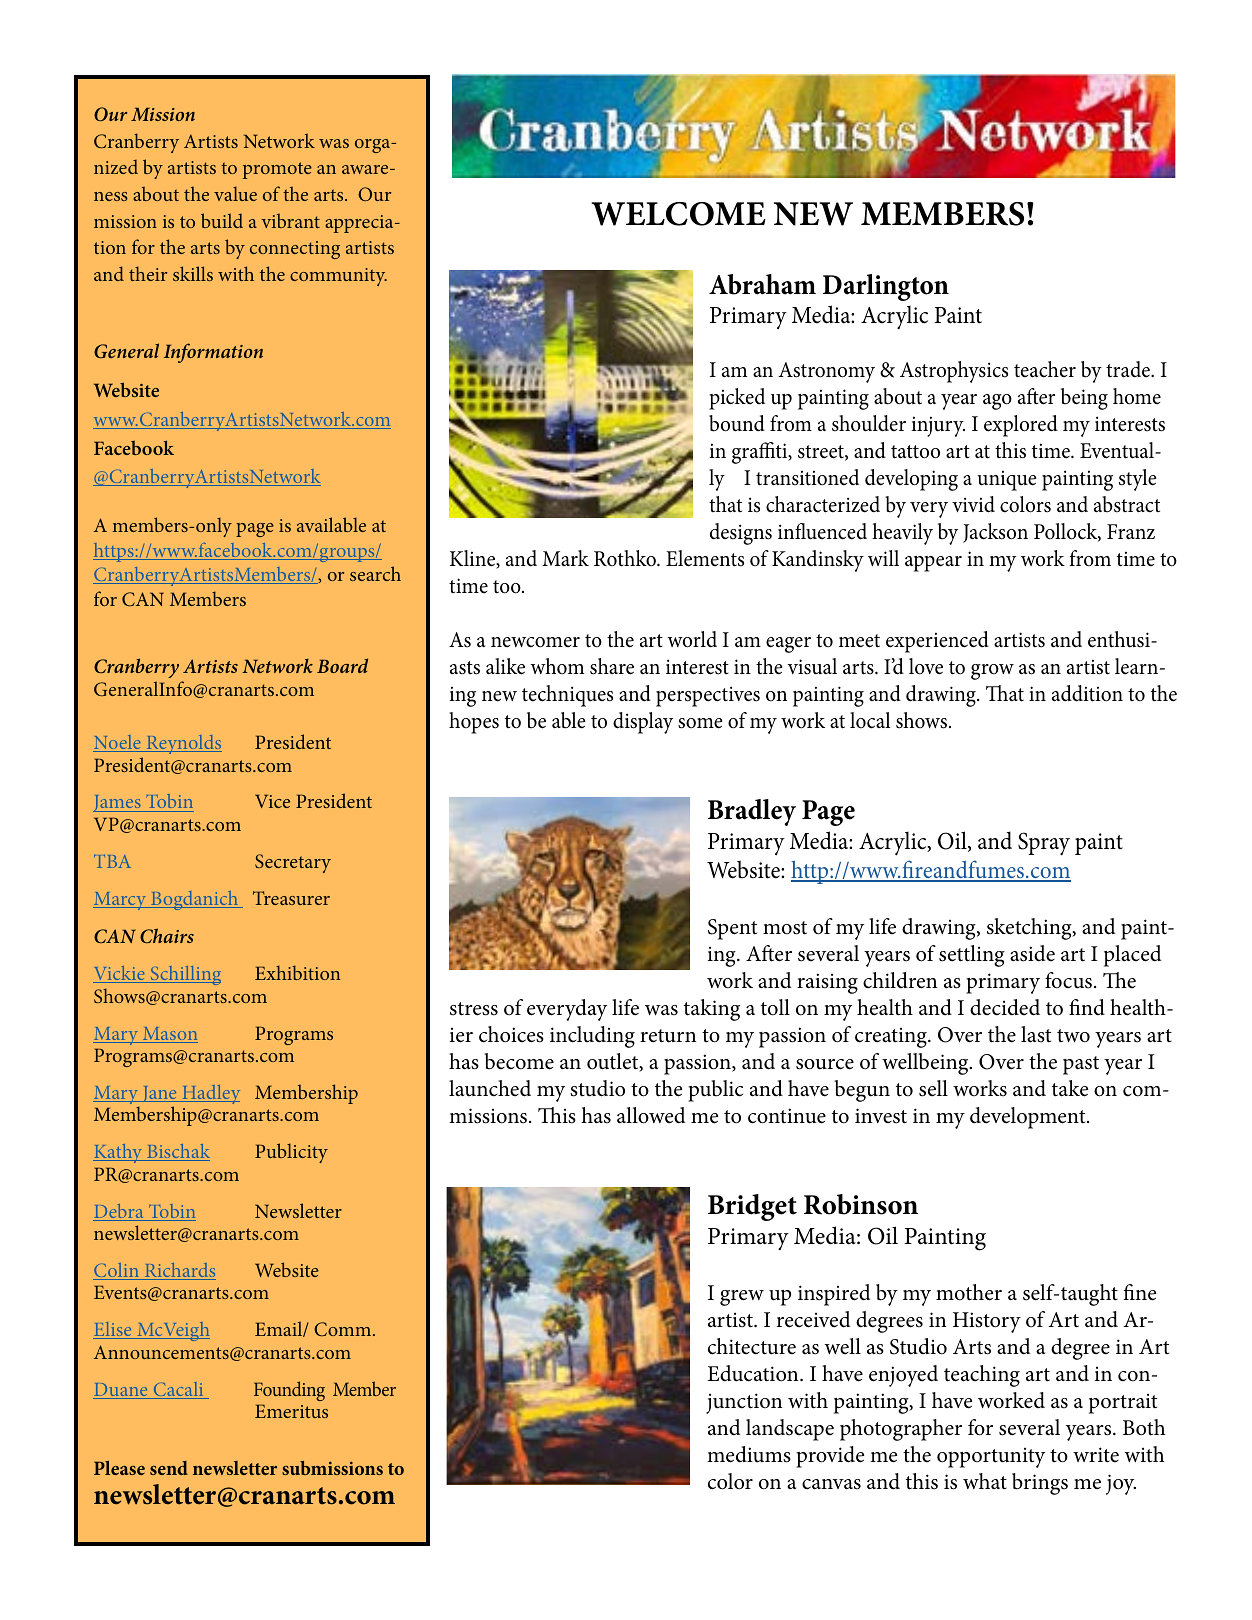 This screenshot has width=1252, height=1620. I want to click on Darlington, so click(886, 287).
